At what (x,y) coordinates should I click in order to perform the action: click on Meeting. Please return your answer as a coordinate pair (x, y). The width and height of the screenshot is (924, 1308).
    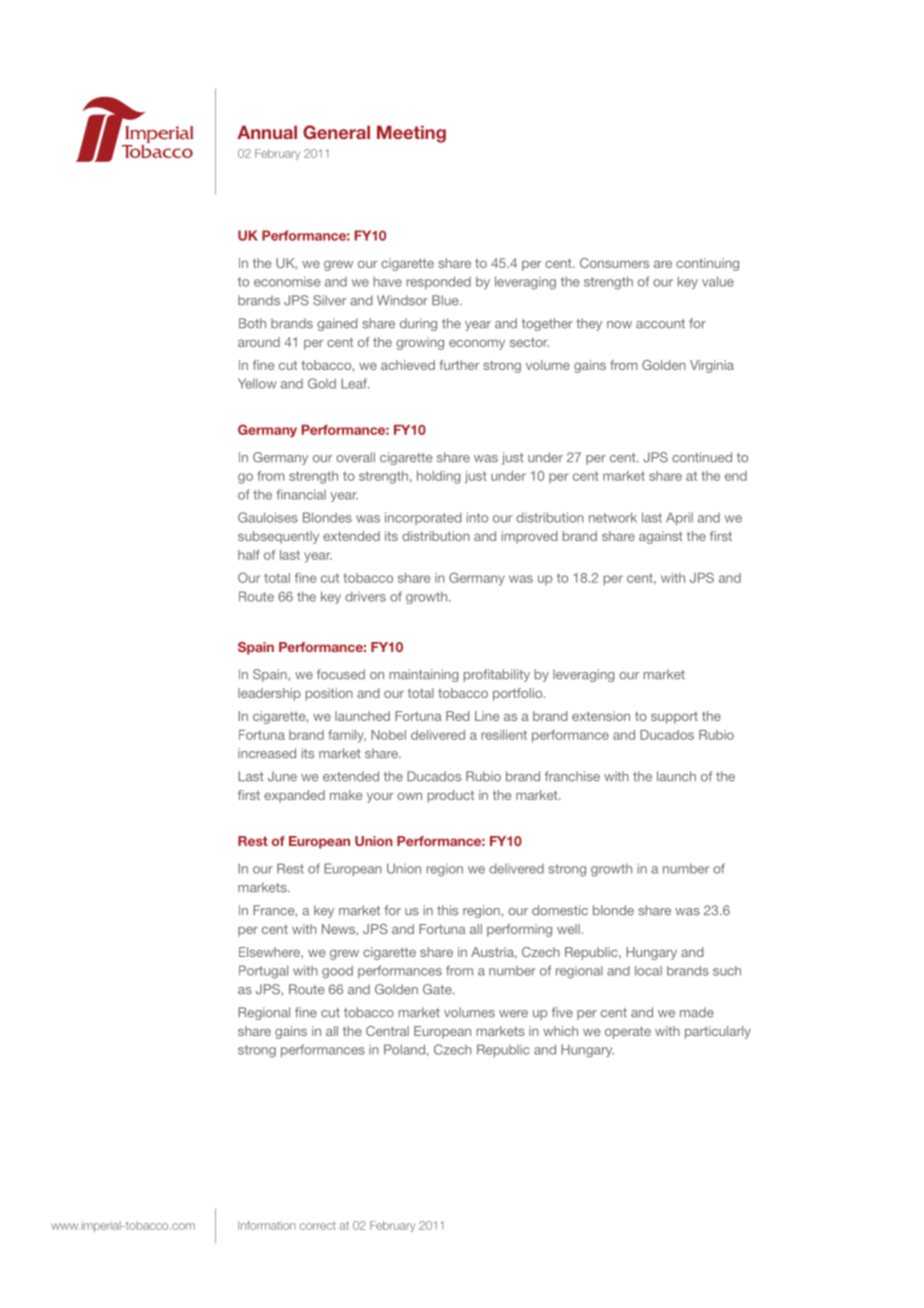
    Looking at the image, I should click on (411, 134).
